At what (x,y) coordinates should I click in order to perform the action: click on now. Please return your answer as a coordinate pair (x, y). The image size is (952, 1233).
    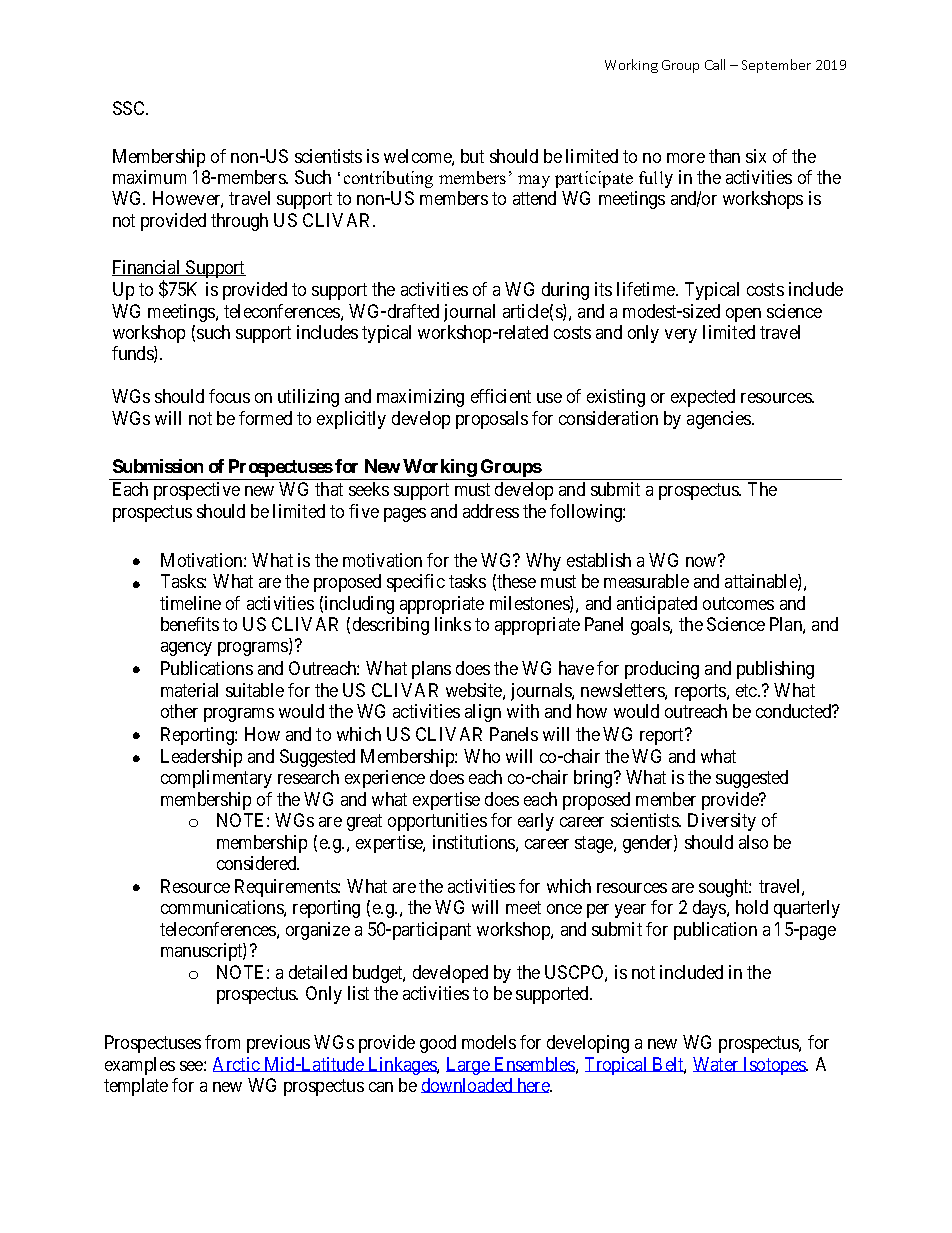
    Looking at the image, I should click on (702, 561).
